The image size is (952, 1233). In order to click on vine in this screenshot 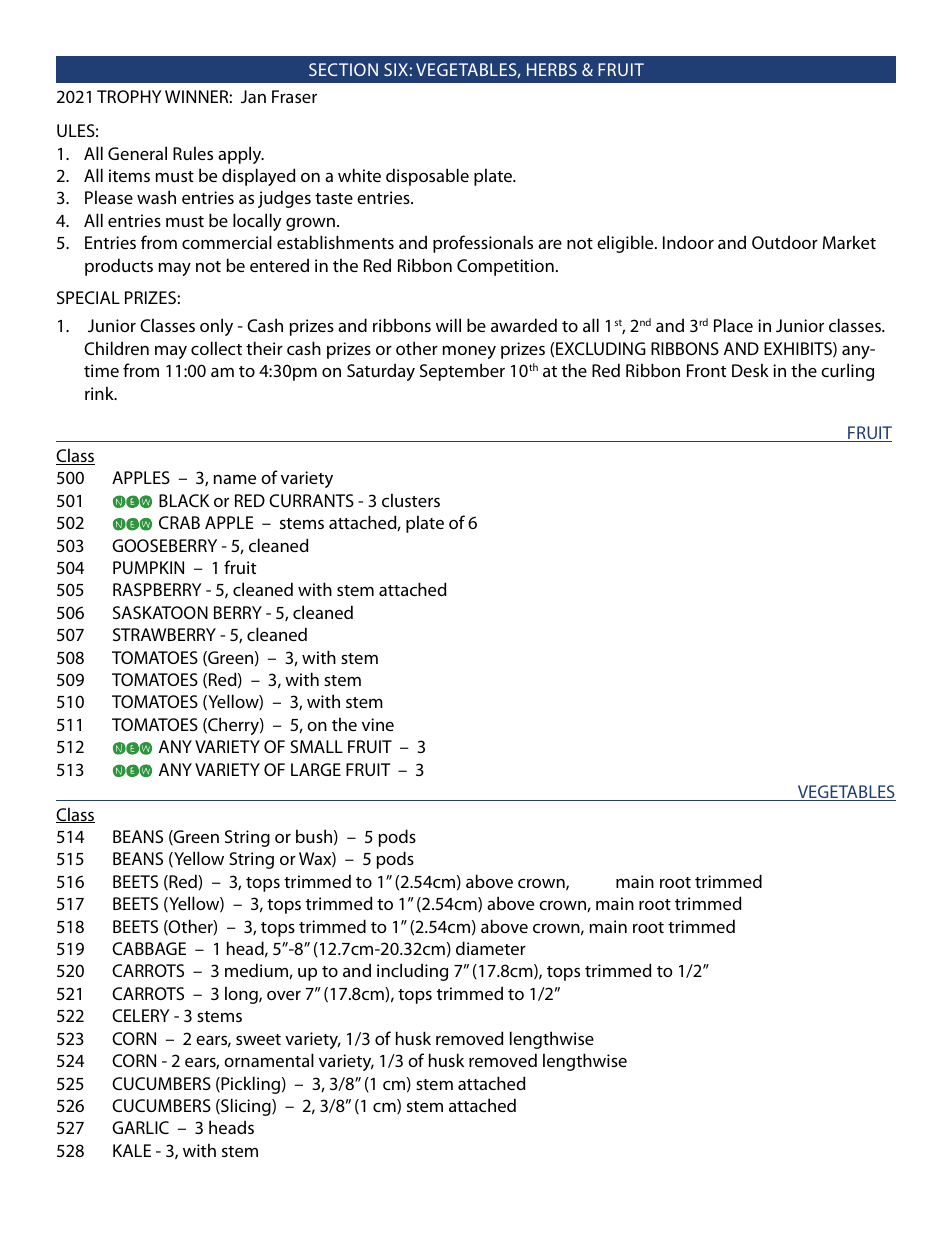, I will do `click(378, 724)`.
